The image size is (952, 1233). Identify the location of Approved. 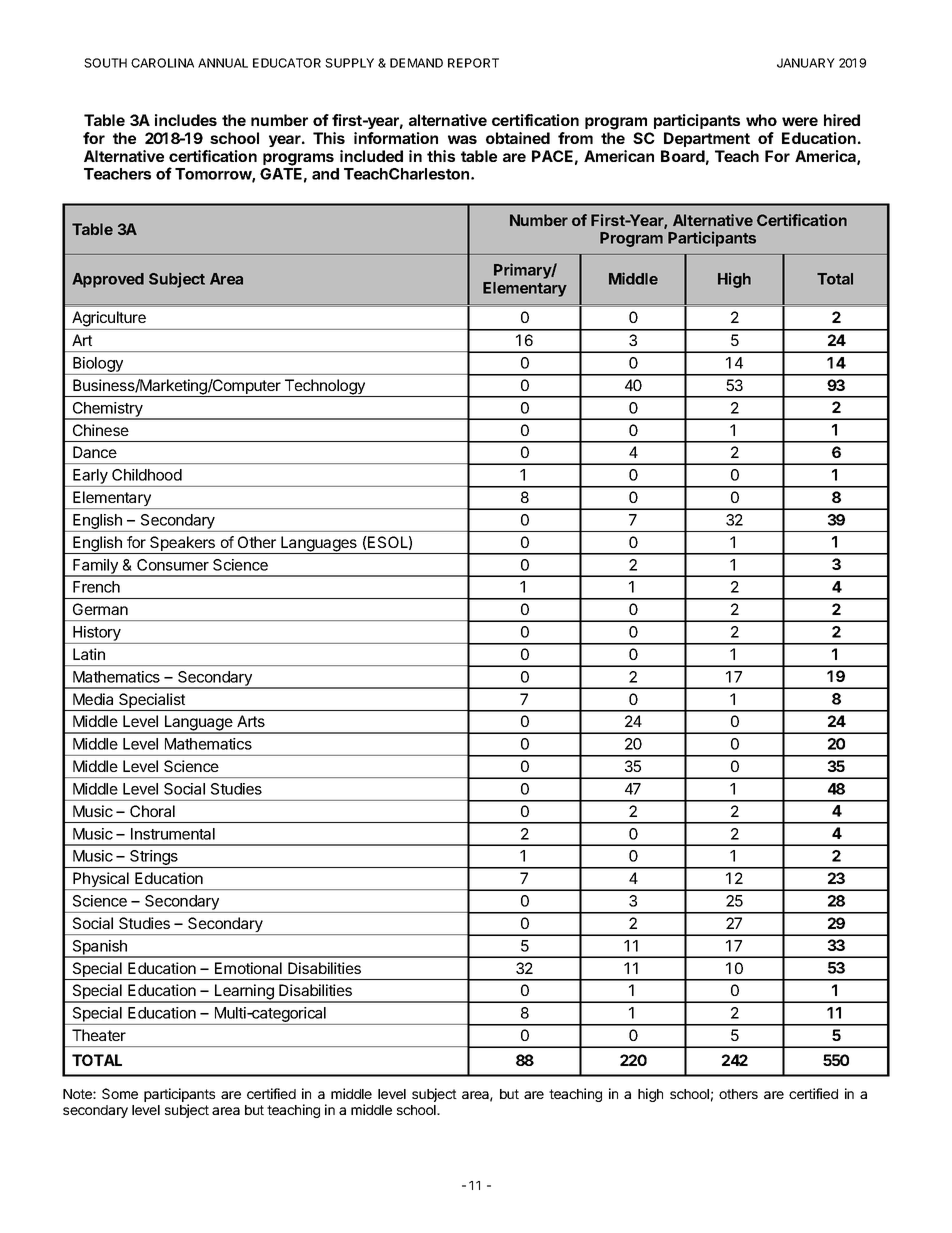
(108, 280).
